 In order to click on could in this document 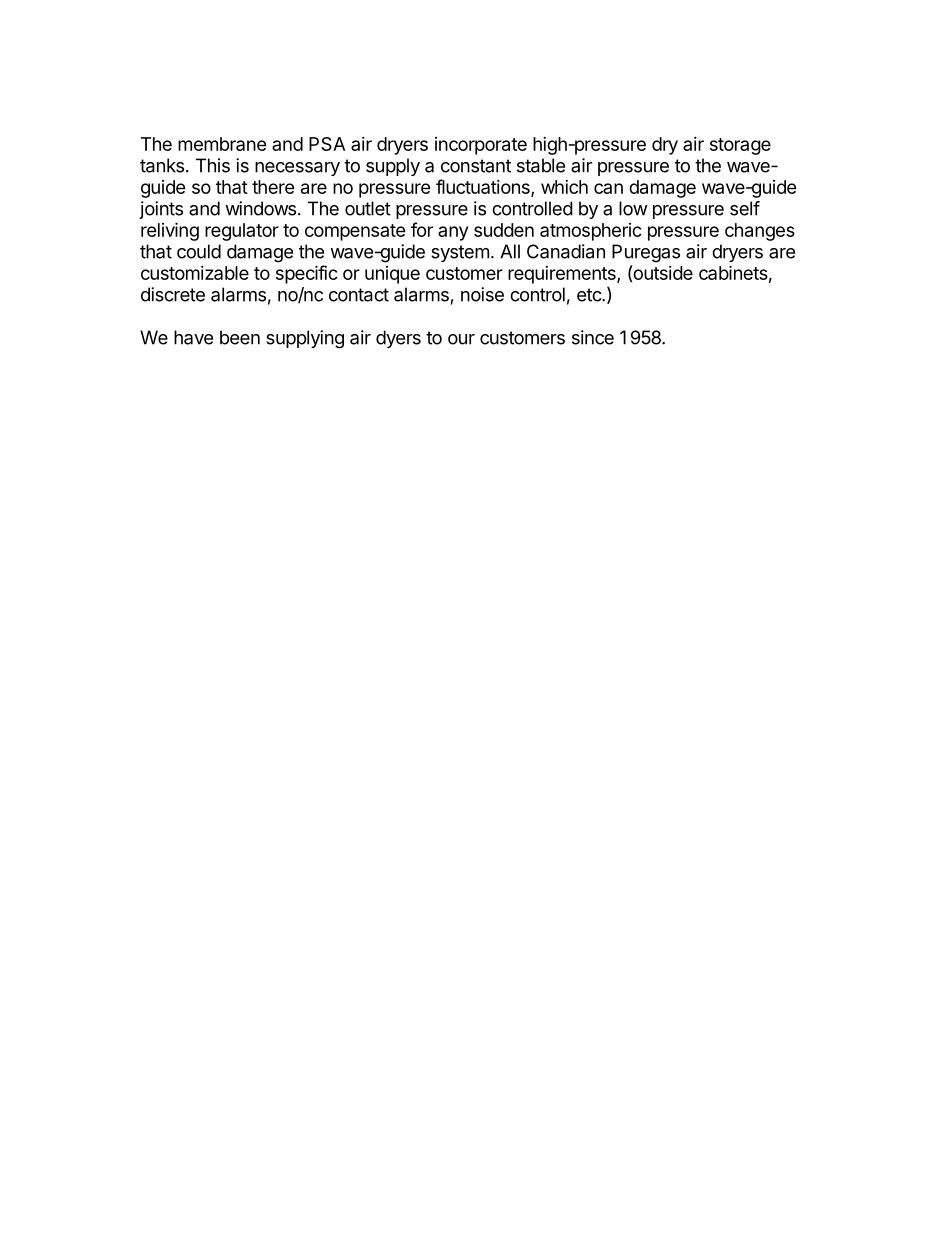, I will do `click(199, 251)`.
